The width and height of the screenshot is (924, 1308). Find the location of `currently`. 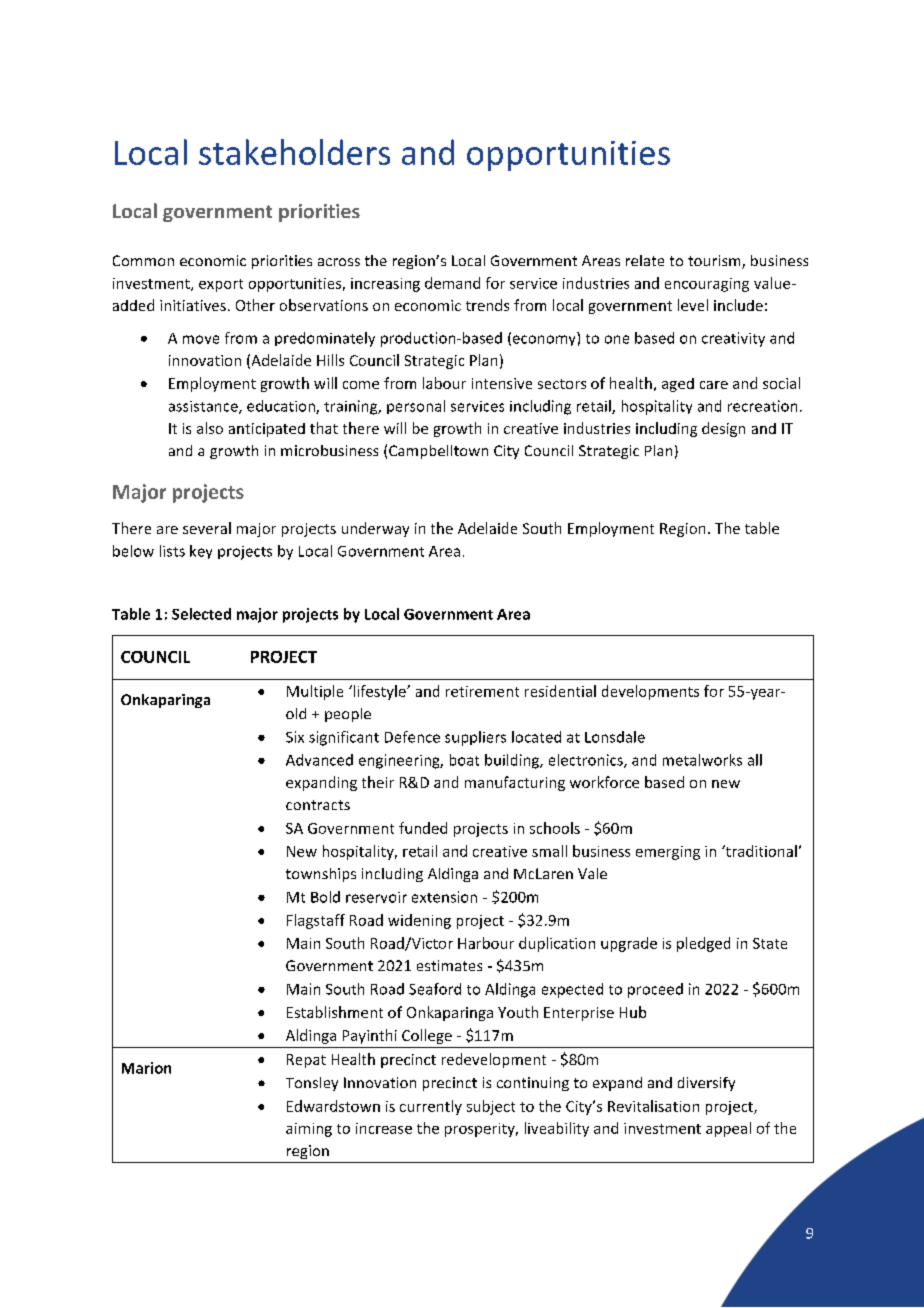

currently is located at coordinates (431, 1107).
